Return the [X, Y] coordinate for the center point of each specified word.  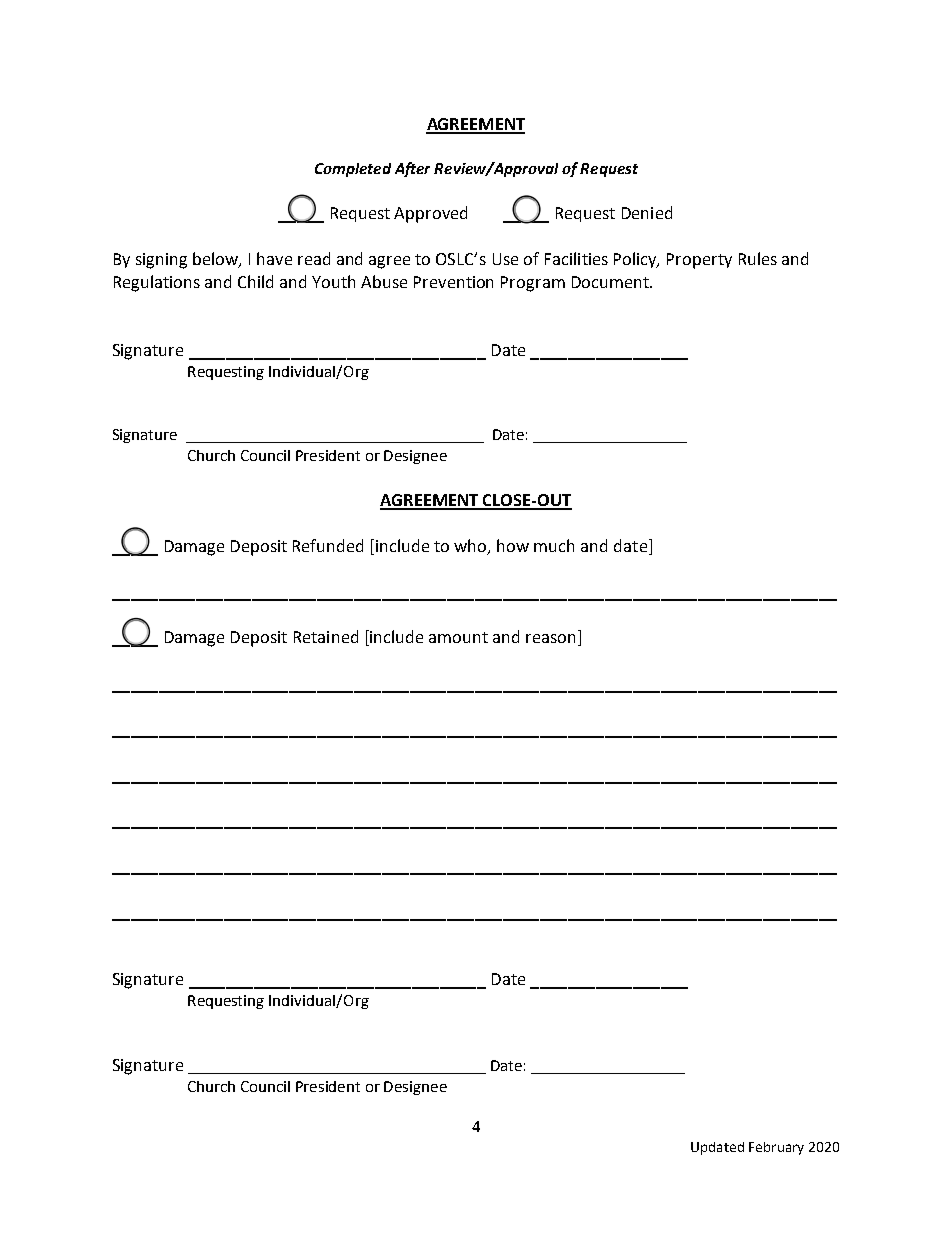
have [274, 258]
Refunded [328, 545]
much [554, 545]
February [776, 1148]
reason [550, 638]
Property [699, 261]
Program [533, 284]
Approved [430, 214]
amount [458, 637]
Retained [326, 636]
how [513, 545]
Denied [647, 212]
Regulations [157, 283]
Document [611, 282]
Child [255, 281]
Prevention [453, 282]
